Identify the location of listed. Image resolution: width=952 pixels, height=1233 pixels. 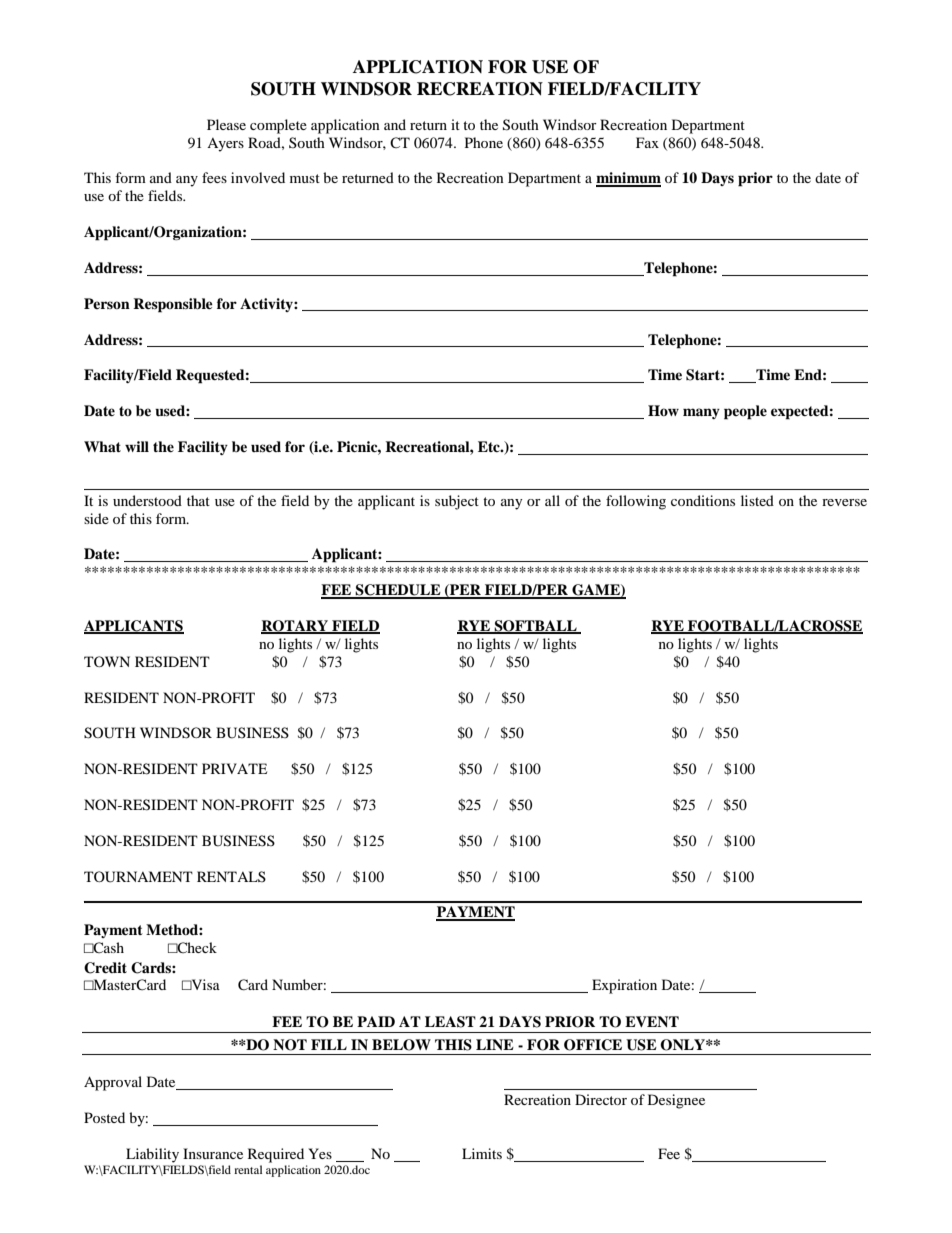
(757, 500).
